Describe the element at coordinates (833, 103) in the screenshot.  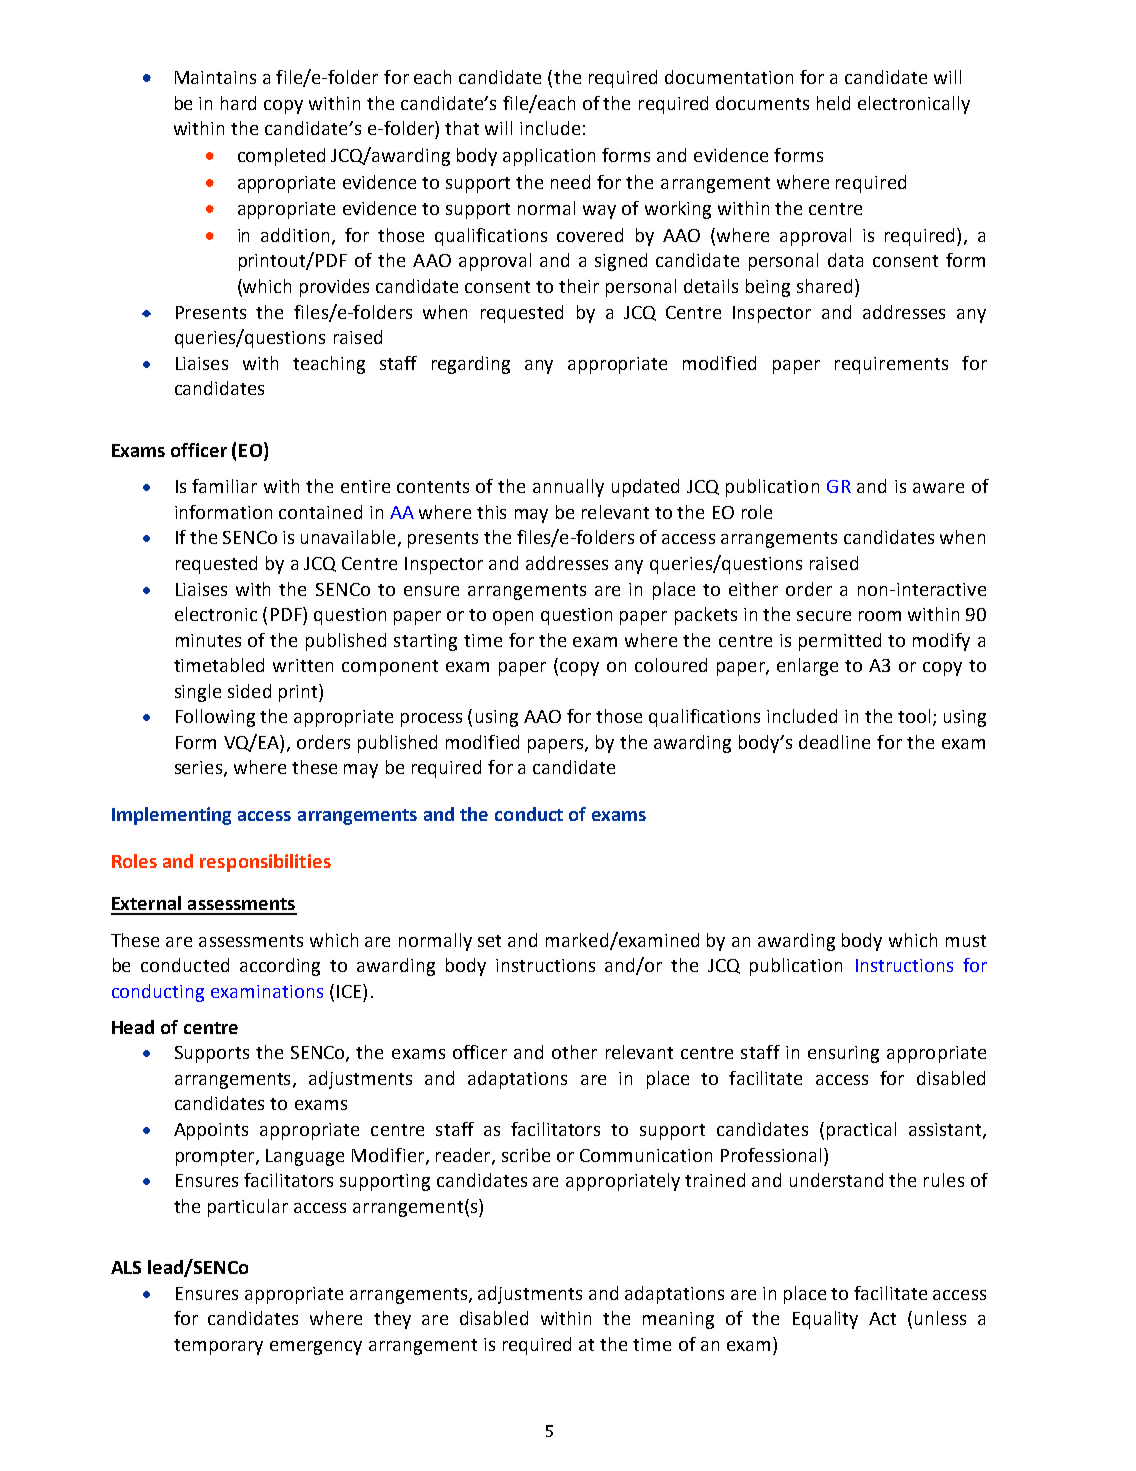
I see `held` at that location.
